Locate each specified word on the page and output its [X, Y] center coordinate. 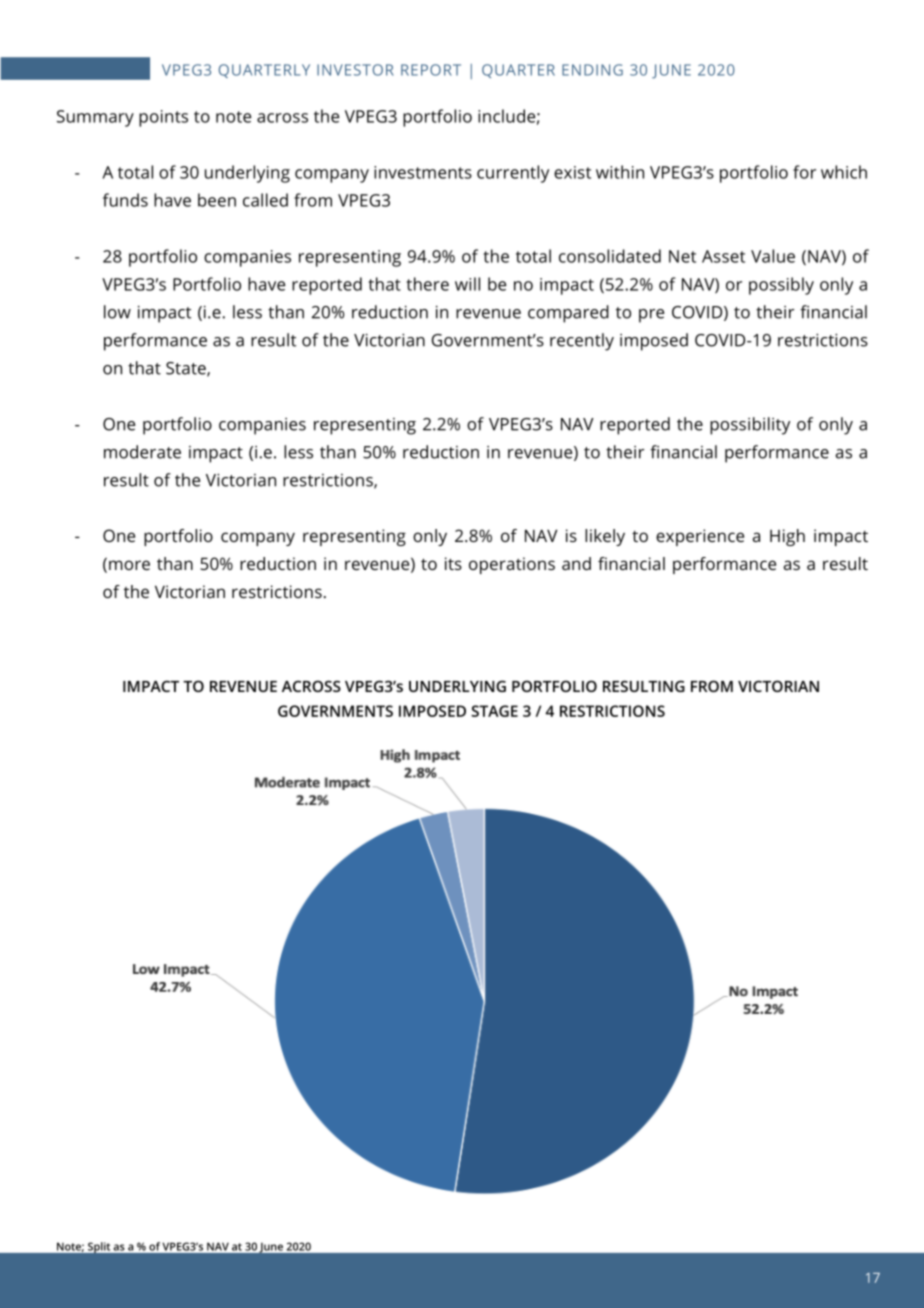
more [129, 565]
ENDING [592, 70]
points [163, 118]
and [576, 563]
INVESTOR [355, 70]
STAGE [494, 711]
